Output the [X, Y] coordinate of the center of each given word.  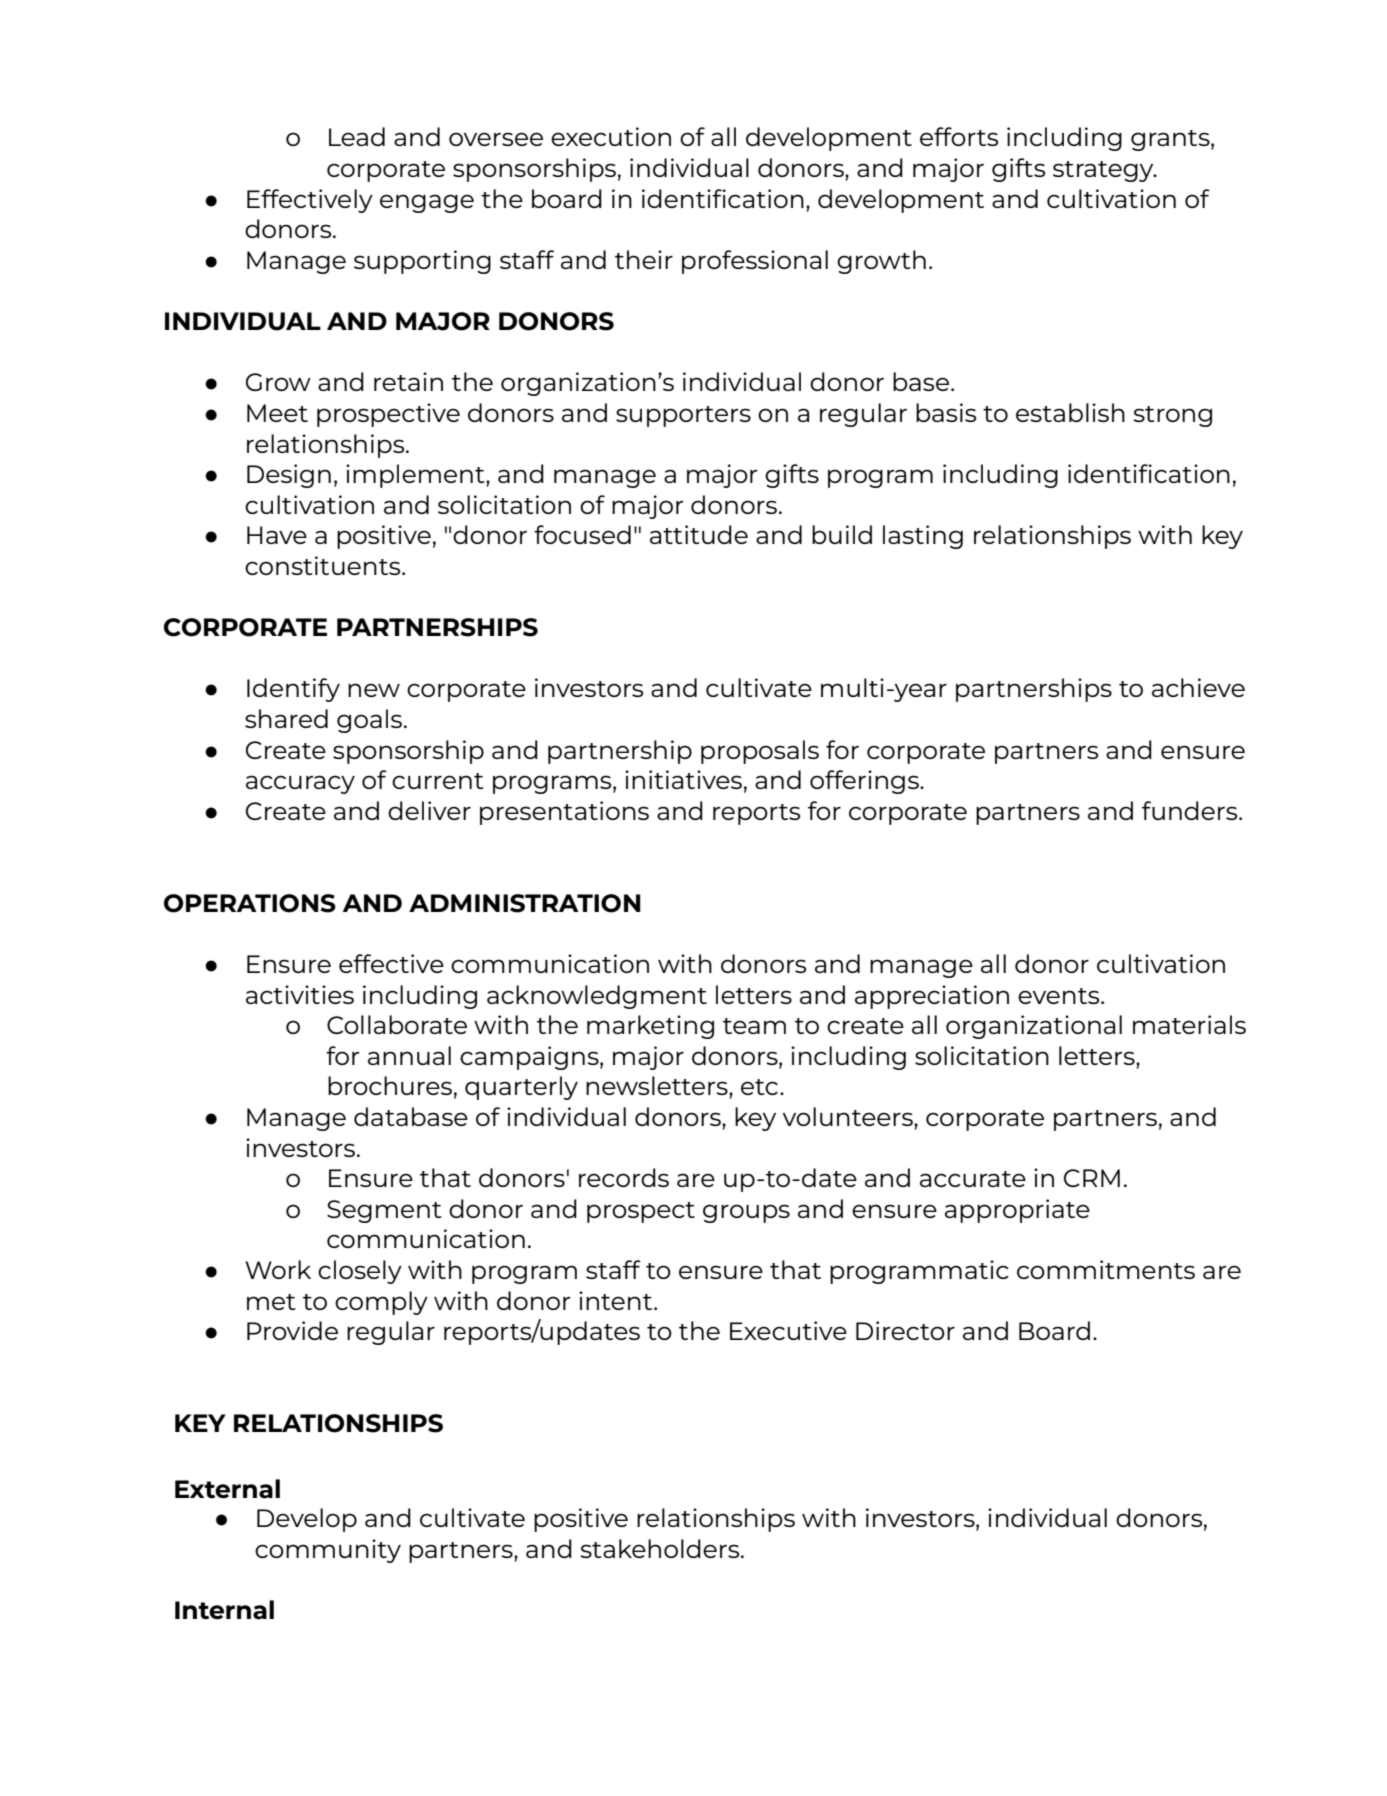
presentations [564, 813]
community [328, 1551]
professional [755, 262]
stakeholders [661, 1548]
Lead [357, 136]
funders [1191, 810]
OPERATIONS [250, 903]
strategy [1104, 171]
